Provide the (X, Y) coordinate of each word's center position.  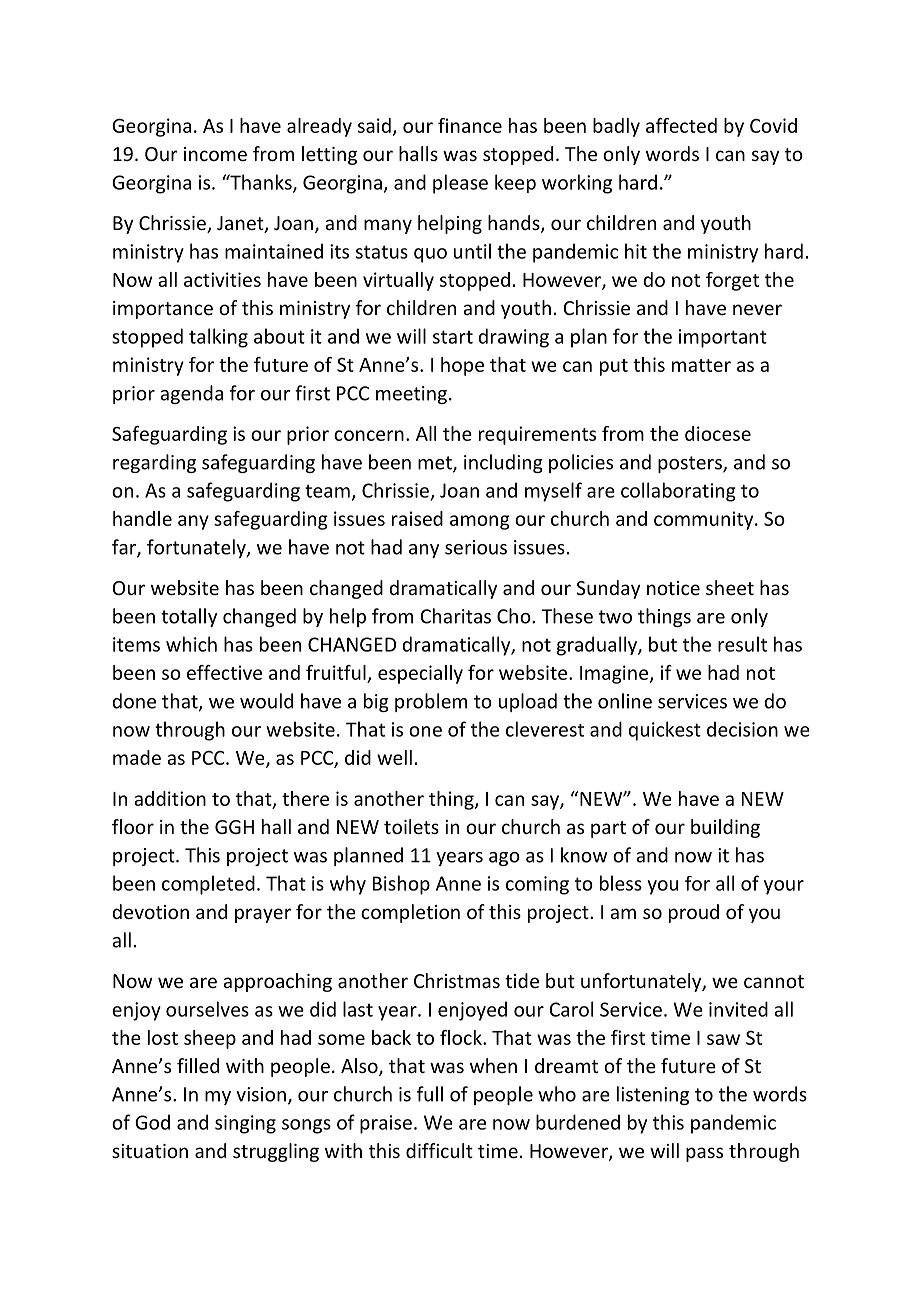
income (215, 154)
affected (681, 125)
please (460, 184)
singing (245, 1124)
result (742, 644)
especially (420, 674)
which (191, 644)
